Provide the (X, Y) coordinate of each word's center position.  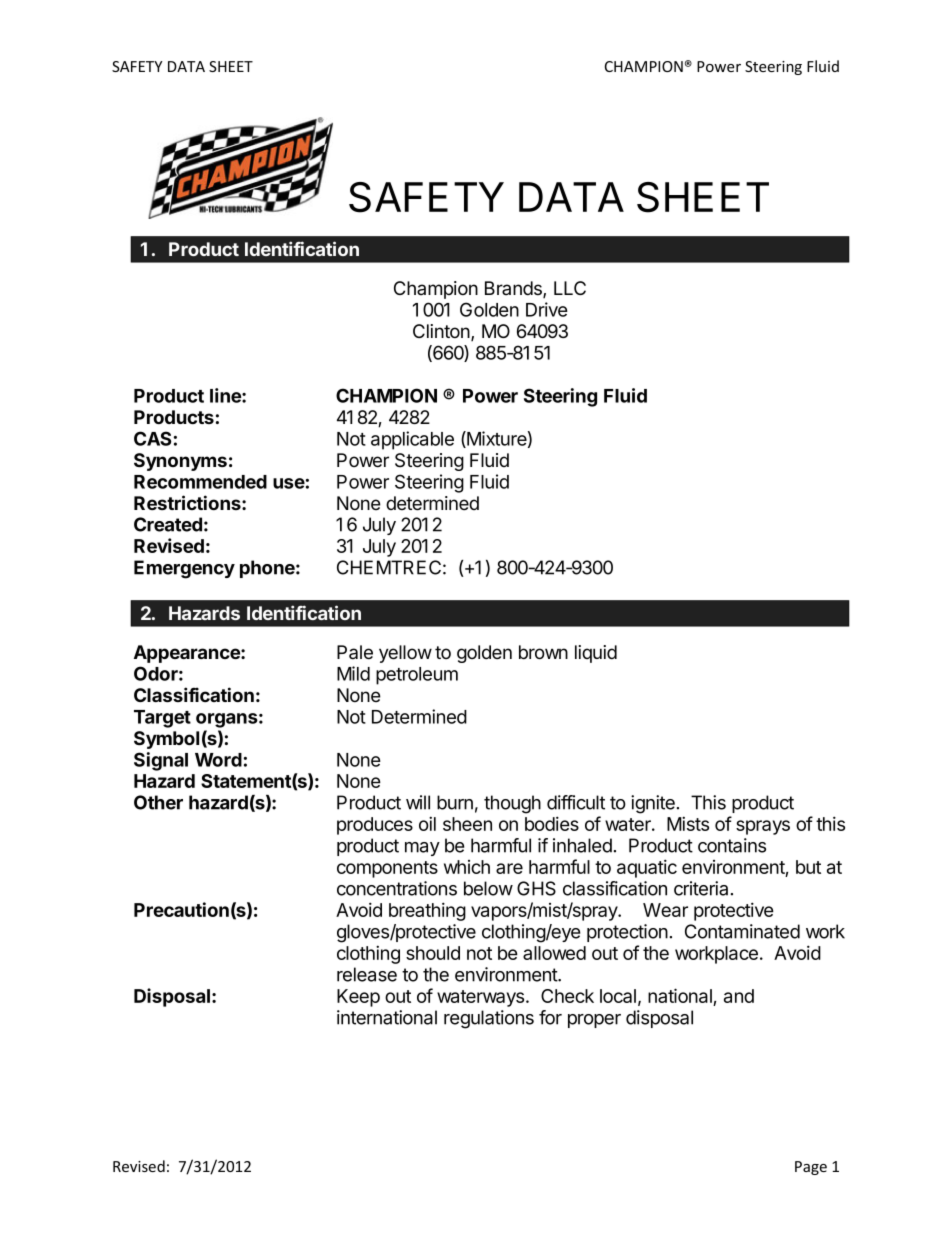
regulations (489, 1019)
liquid (596, 654)
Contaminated (742, 931)
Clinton (442, 332)
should (433, 953)
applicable (412, 440)
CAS (152, 438)
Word (218, 760)
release (367, 974)
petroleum (417, 676)
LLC (570, 288)
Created (168, 524)
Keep (358, 998)
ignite (653, 804)
